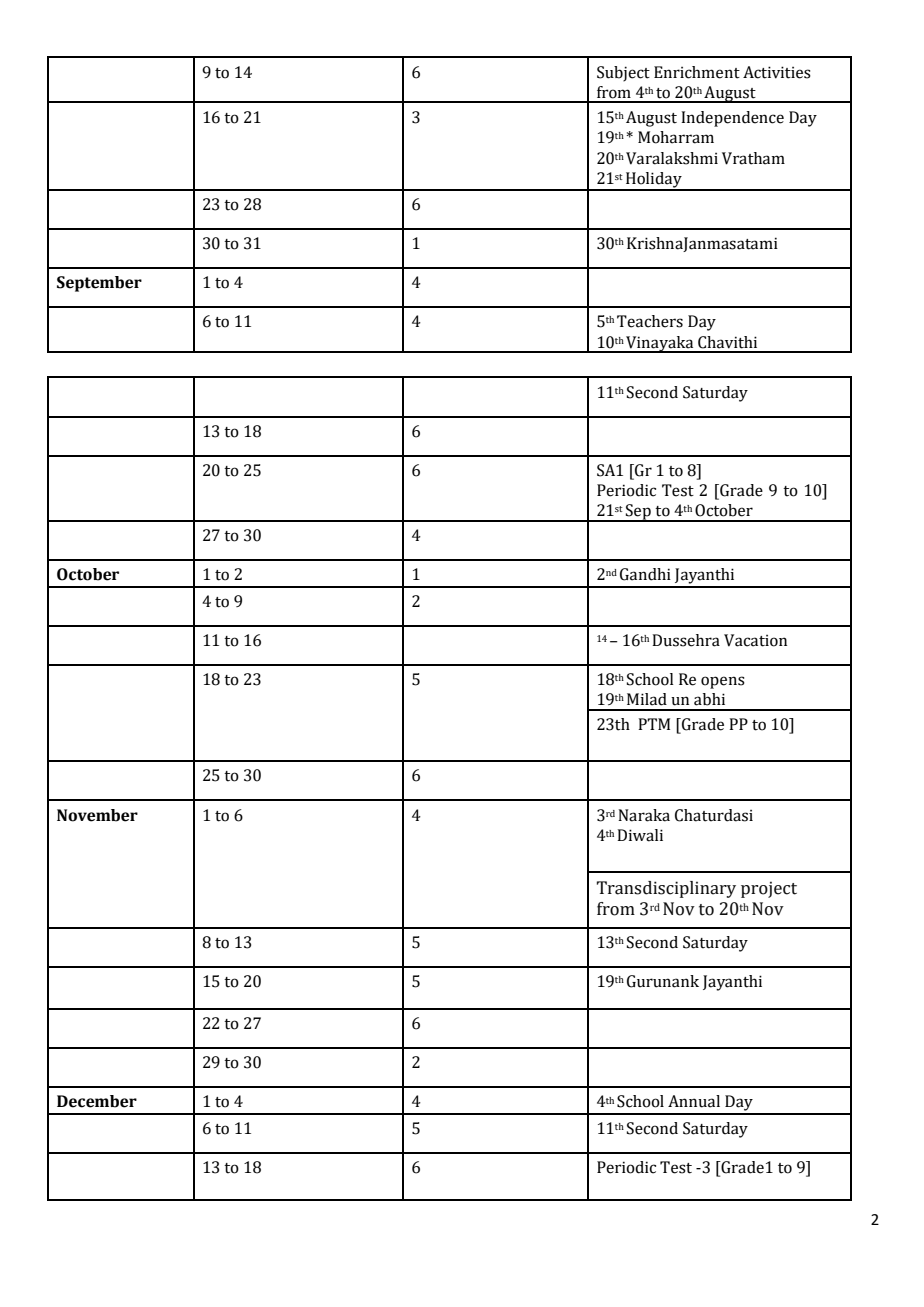 The width and height of the screenshot is (924, 1307). What do you see at coordinates (694, 1101) in the screenshot?
I see `Annual` at bounding box center [694, 1101].
